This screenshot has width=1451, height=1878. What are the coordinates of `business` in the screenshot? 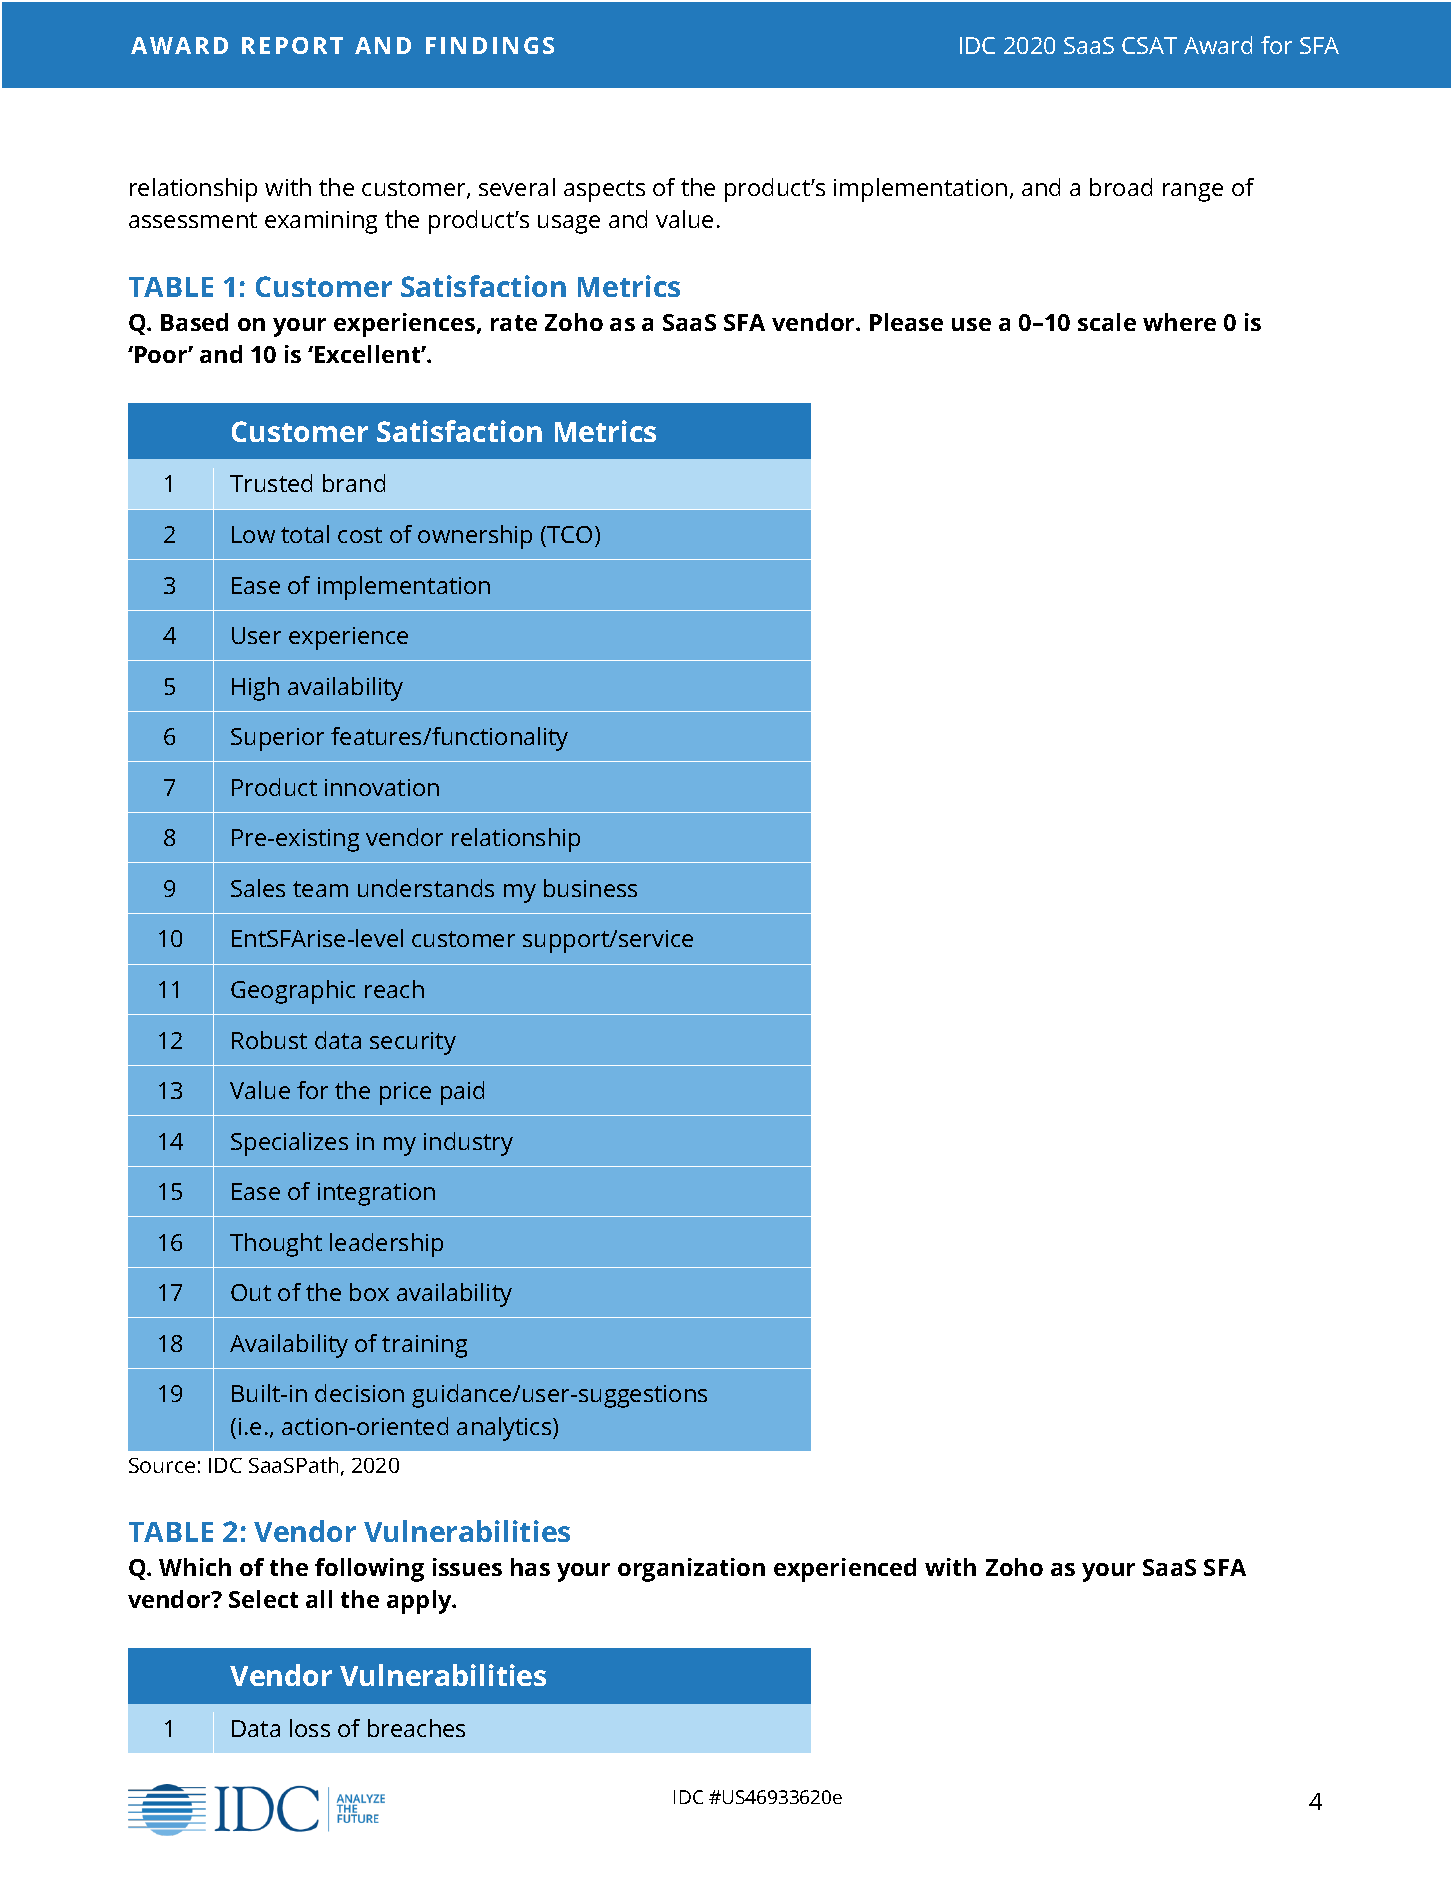 It's located at (590, 888).
